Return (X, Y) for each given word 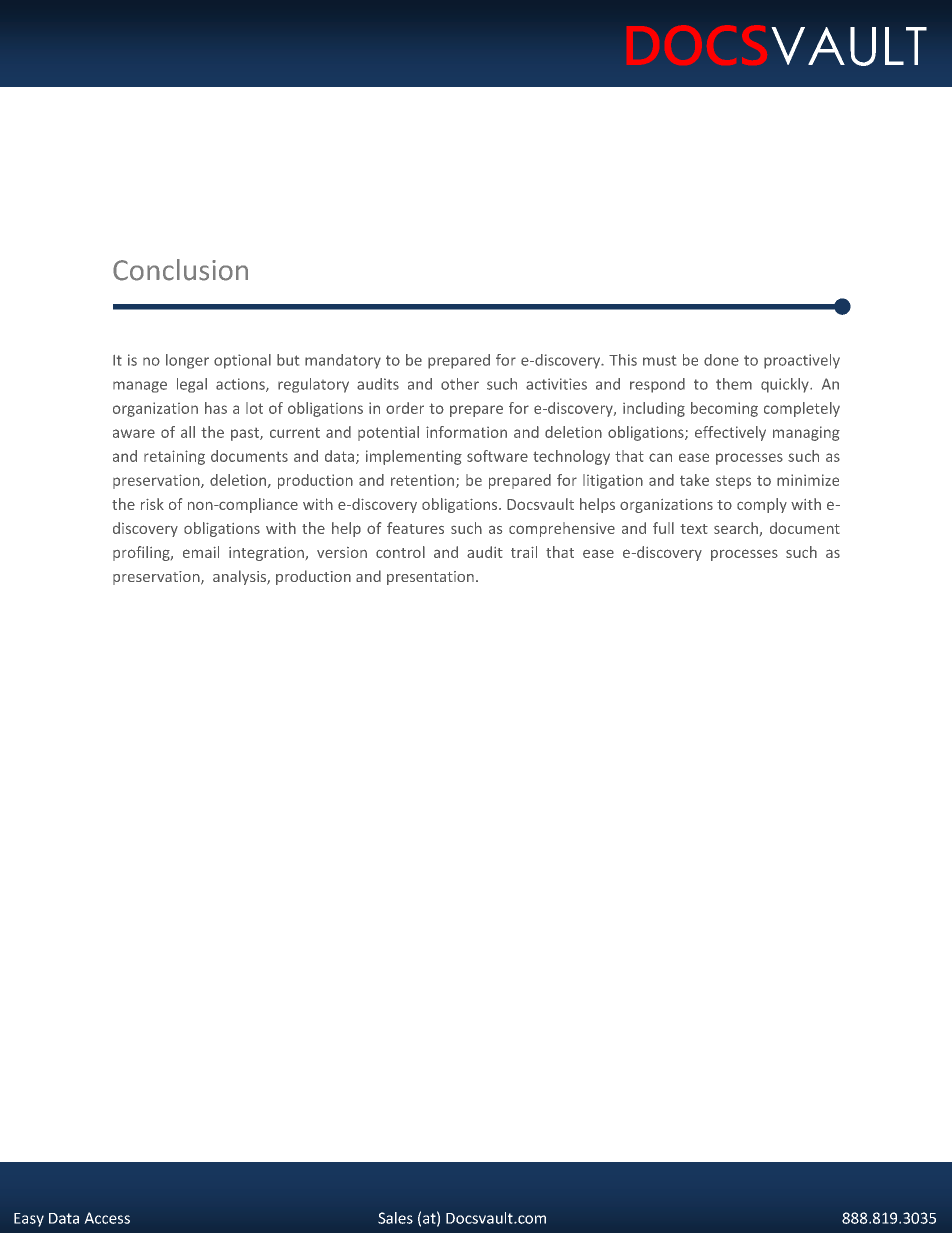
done (721, 360)
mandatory (343, 361)
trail (524, 552)
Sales (395, 1218)
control (400, 552)
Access (107, 1218)
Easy (29, 1220)
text (694, 529)
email (201, 552)
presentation (430, 578)
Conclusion (180, 270)
